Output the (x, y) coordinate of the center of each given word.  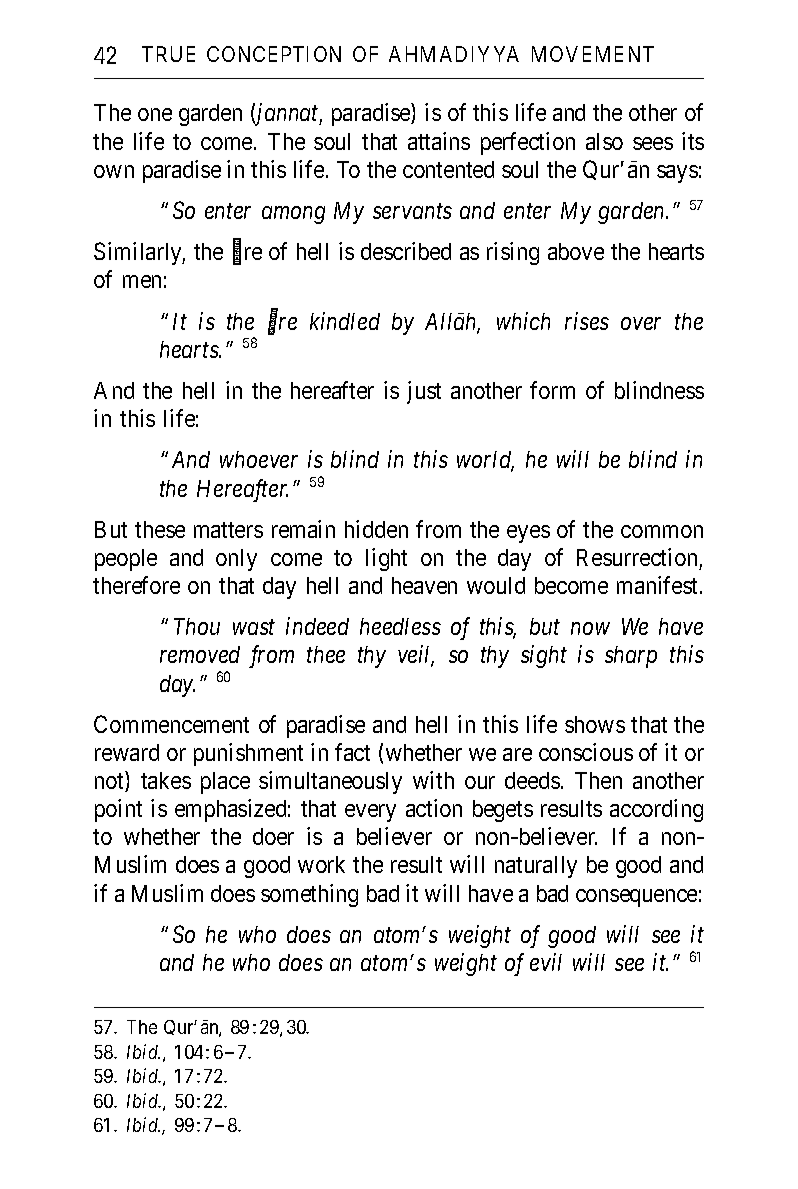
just (424, 392)
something (309, 895)
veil (416, 656)
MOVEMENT (593, 54)
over (641, 323)
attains (439, 141)
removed (200, 654)
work (321, 864)
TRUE (168, 54)
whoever (259, 459)
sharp (631, 657)
